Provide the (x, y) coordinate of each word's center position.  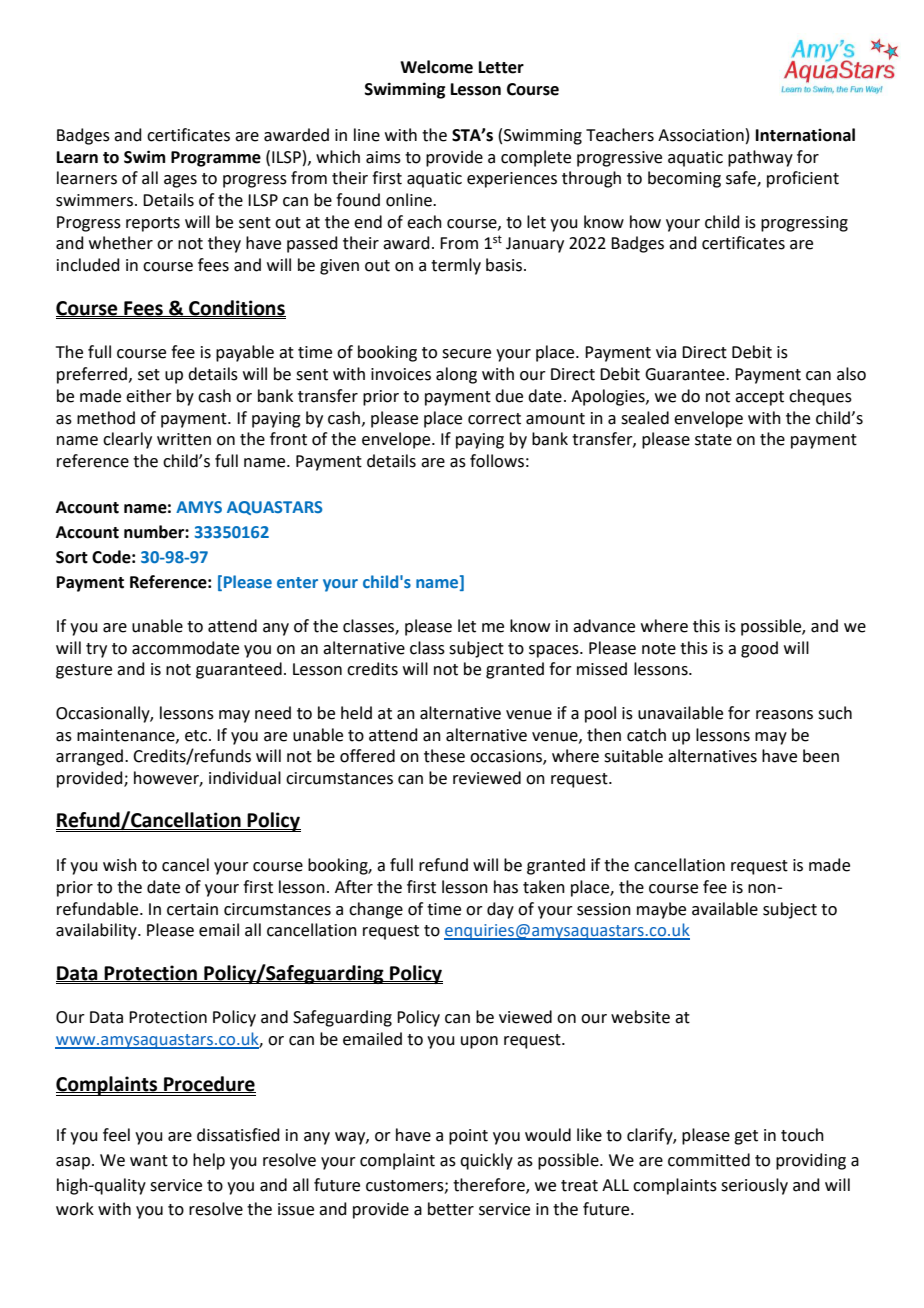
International (805, 135)
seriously (754, 1186)
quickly (486, 1161)
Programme (216, 159)
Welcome (436, 67)
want (149, 1161)
